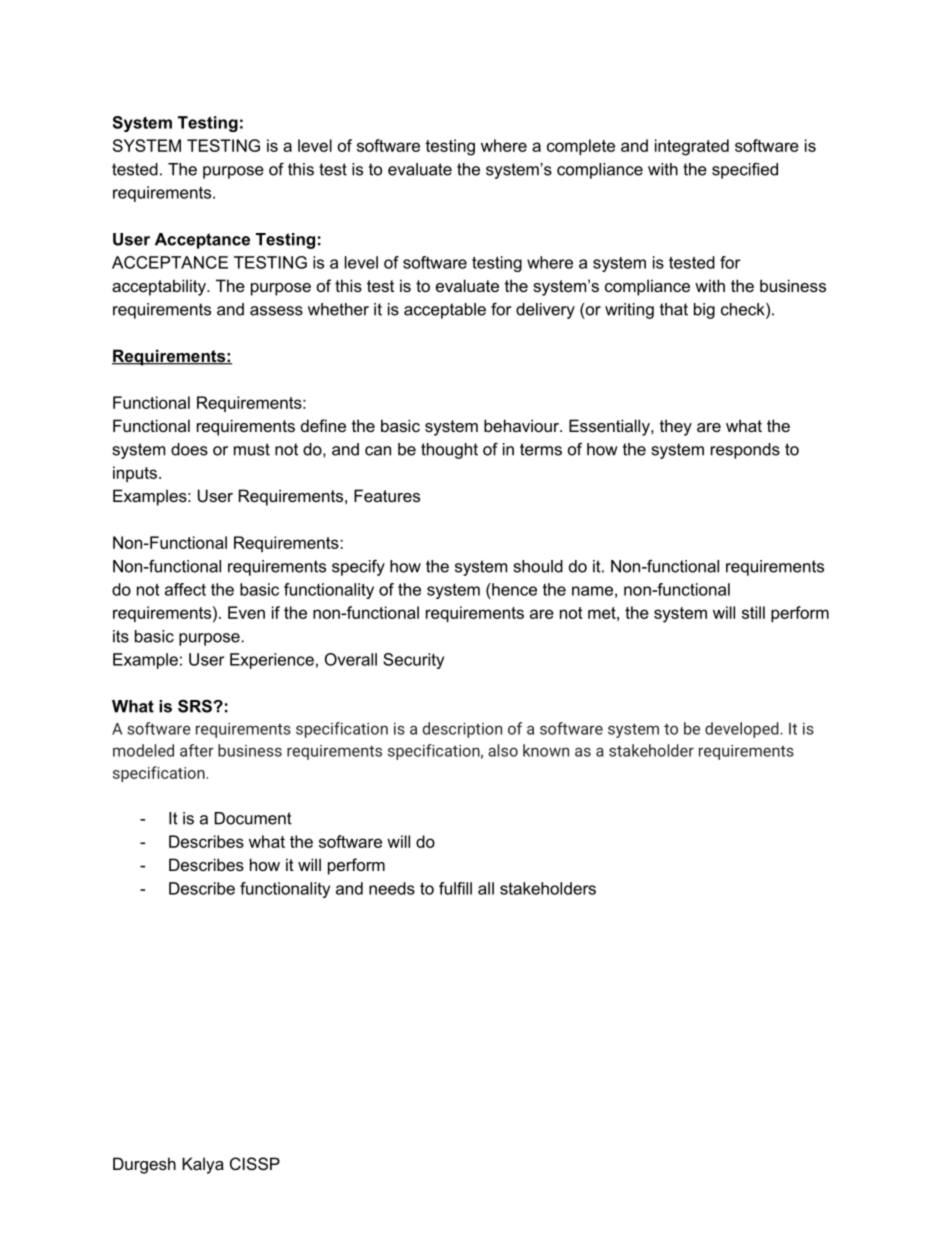  I want to click on integrated, so click(692, 147).
